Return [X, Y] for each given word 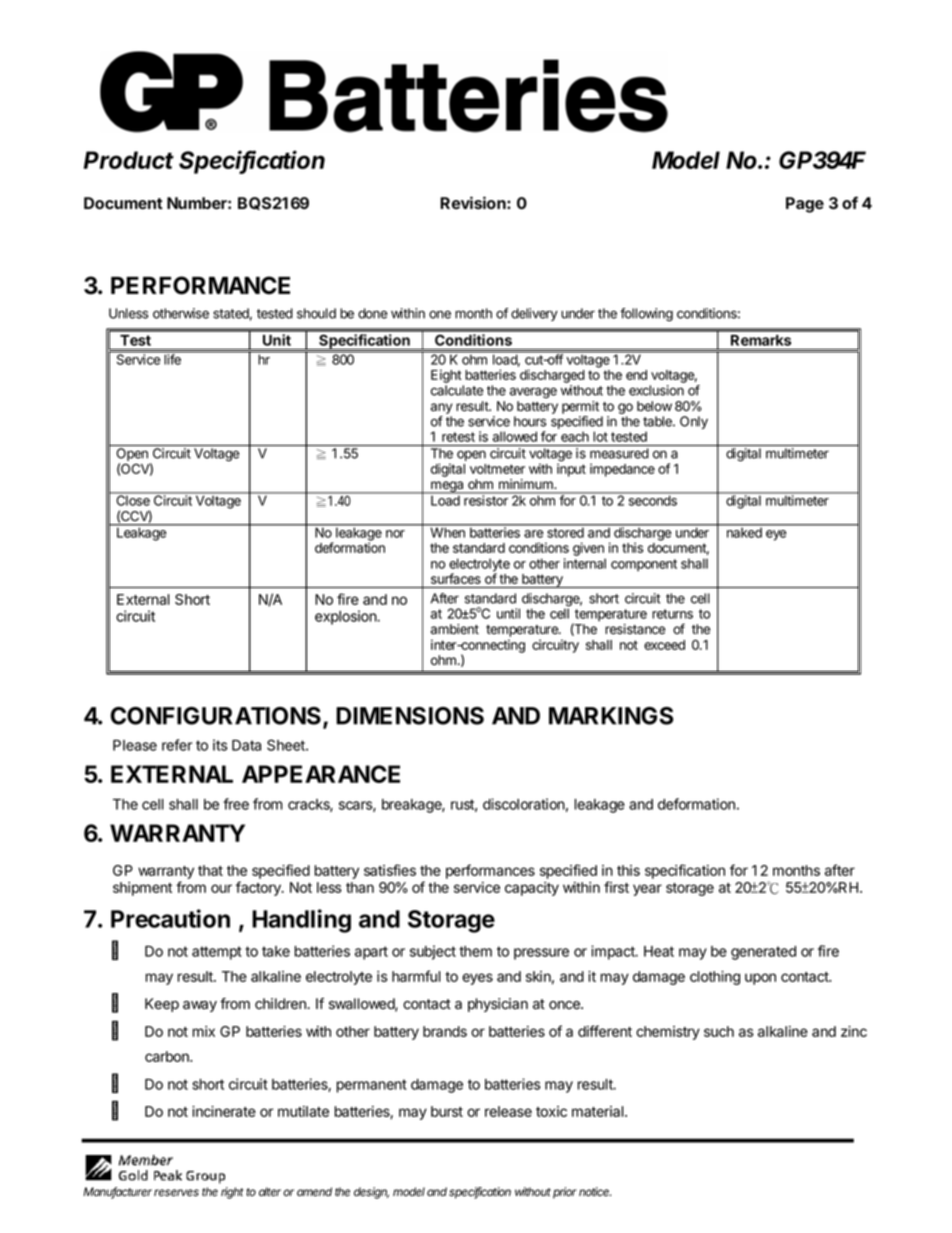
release [508, 1111]
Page [805, 205]
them [475, 951]
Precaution [170, 918]
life [172, 358]
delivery [534, 314]
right [232, 1193]
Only [694, 422]
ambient [455, 629]
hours [530, 421]
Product [129, 160]
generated [763, 953]
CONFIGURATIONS [215, 716]
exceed [664, 645]
